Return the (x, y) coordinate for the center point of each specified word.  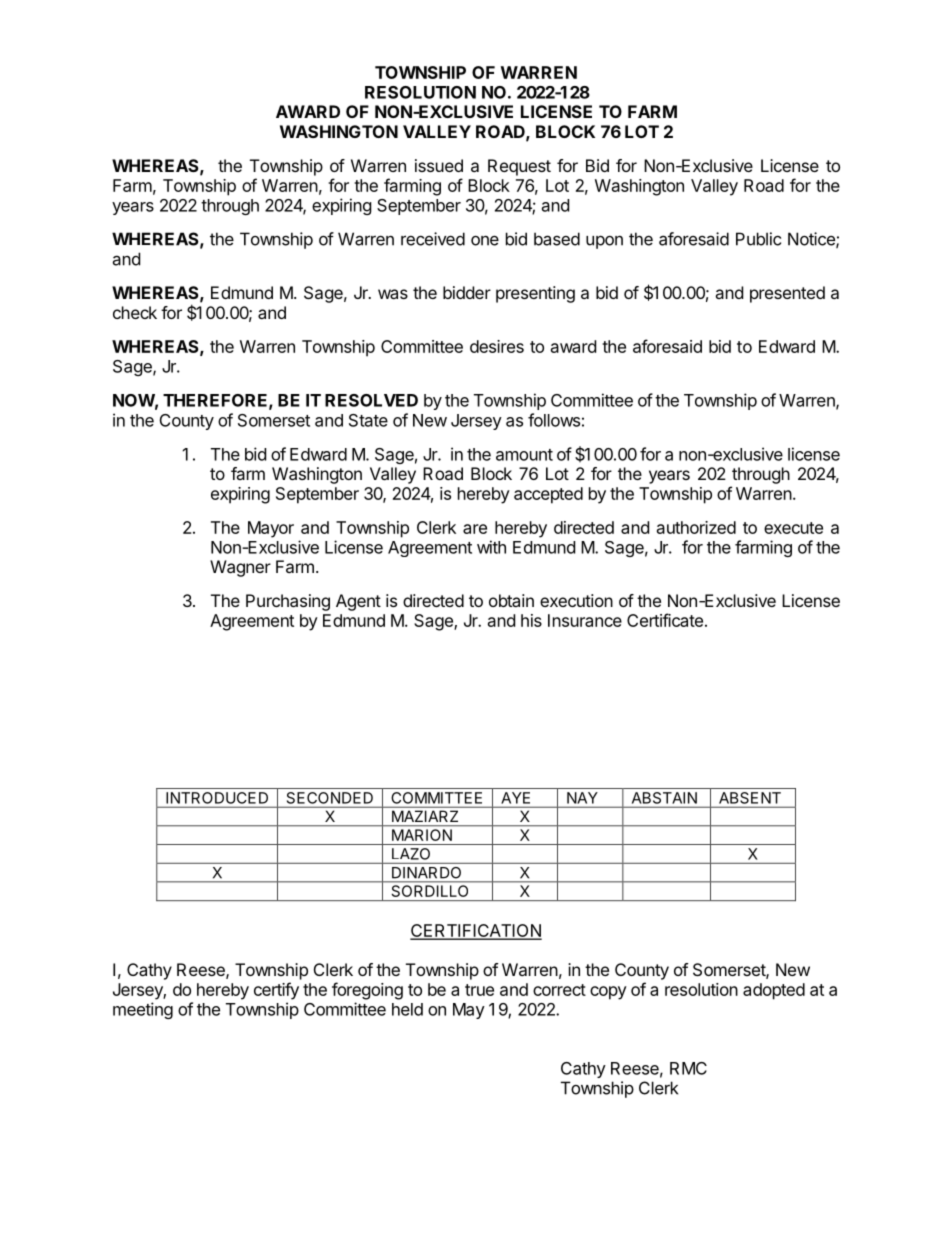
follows (554, 420)
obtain (511, 600)
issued (439, 165)
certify (276, 991)
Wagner (240, 568)
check (135, 312)
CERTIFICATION (476, 931)
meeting (143, 1010)
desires (497, 346)
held (407, 1009)
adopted (774, 991)
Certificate (665, 620)
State (368, 420)
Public (758, 239)
